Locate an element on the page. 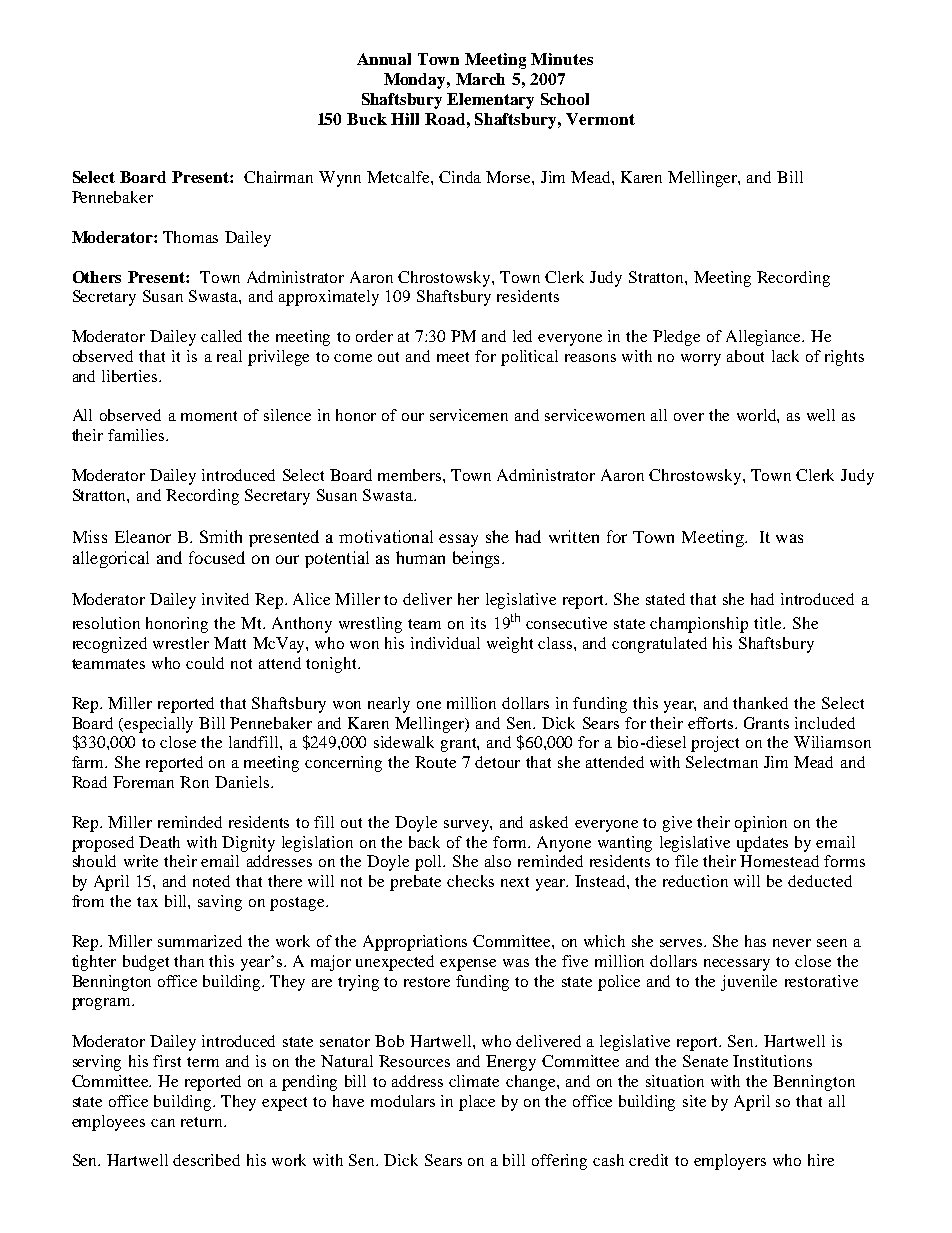  its is located at coordinates (478, 623).
